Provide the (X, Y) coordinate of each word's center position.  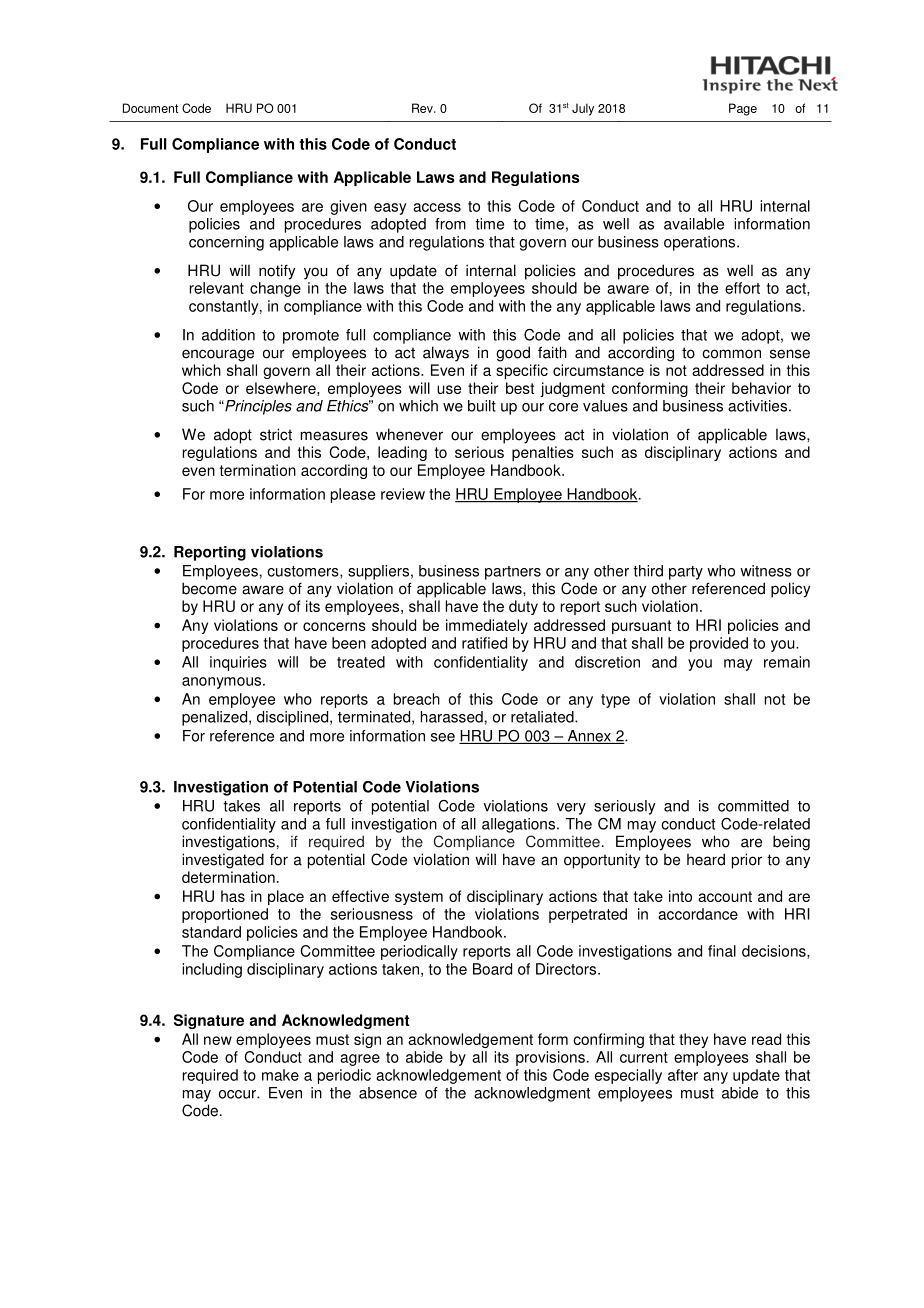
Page (743, 109)
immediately (487, 626)
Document (150, 108)
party (686, 573)
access (437, 207)
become (209, 588)
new (218, 1040)
